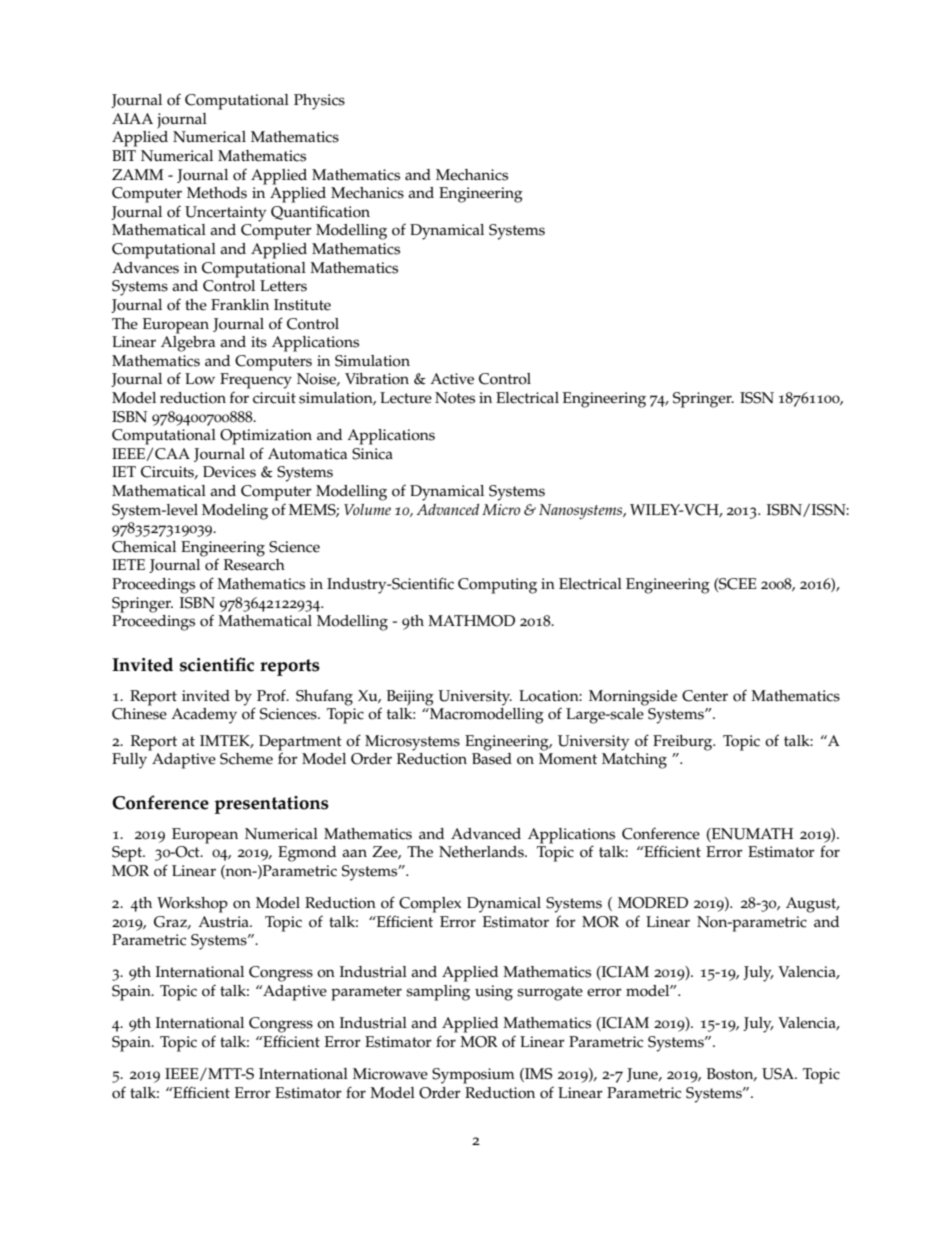 The width and height of the image is (952, 1233). What do you see at coordinates (229, 472) in the image?
I see `Devices` at bounding box center [229, 472].
